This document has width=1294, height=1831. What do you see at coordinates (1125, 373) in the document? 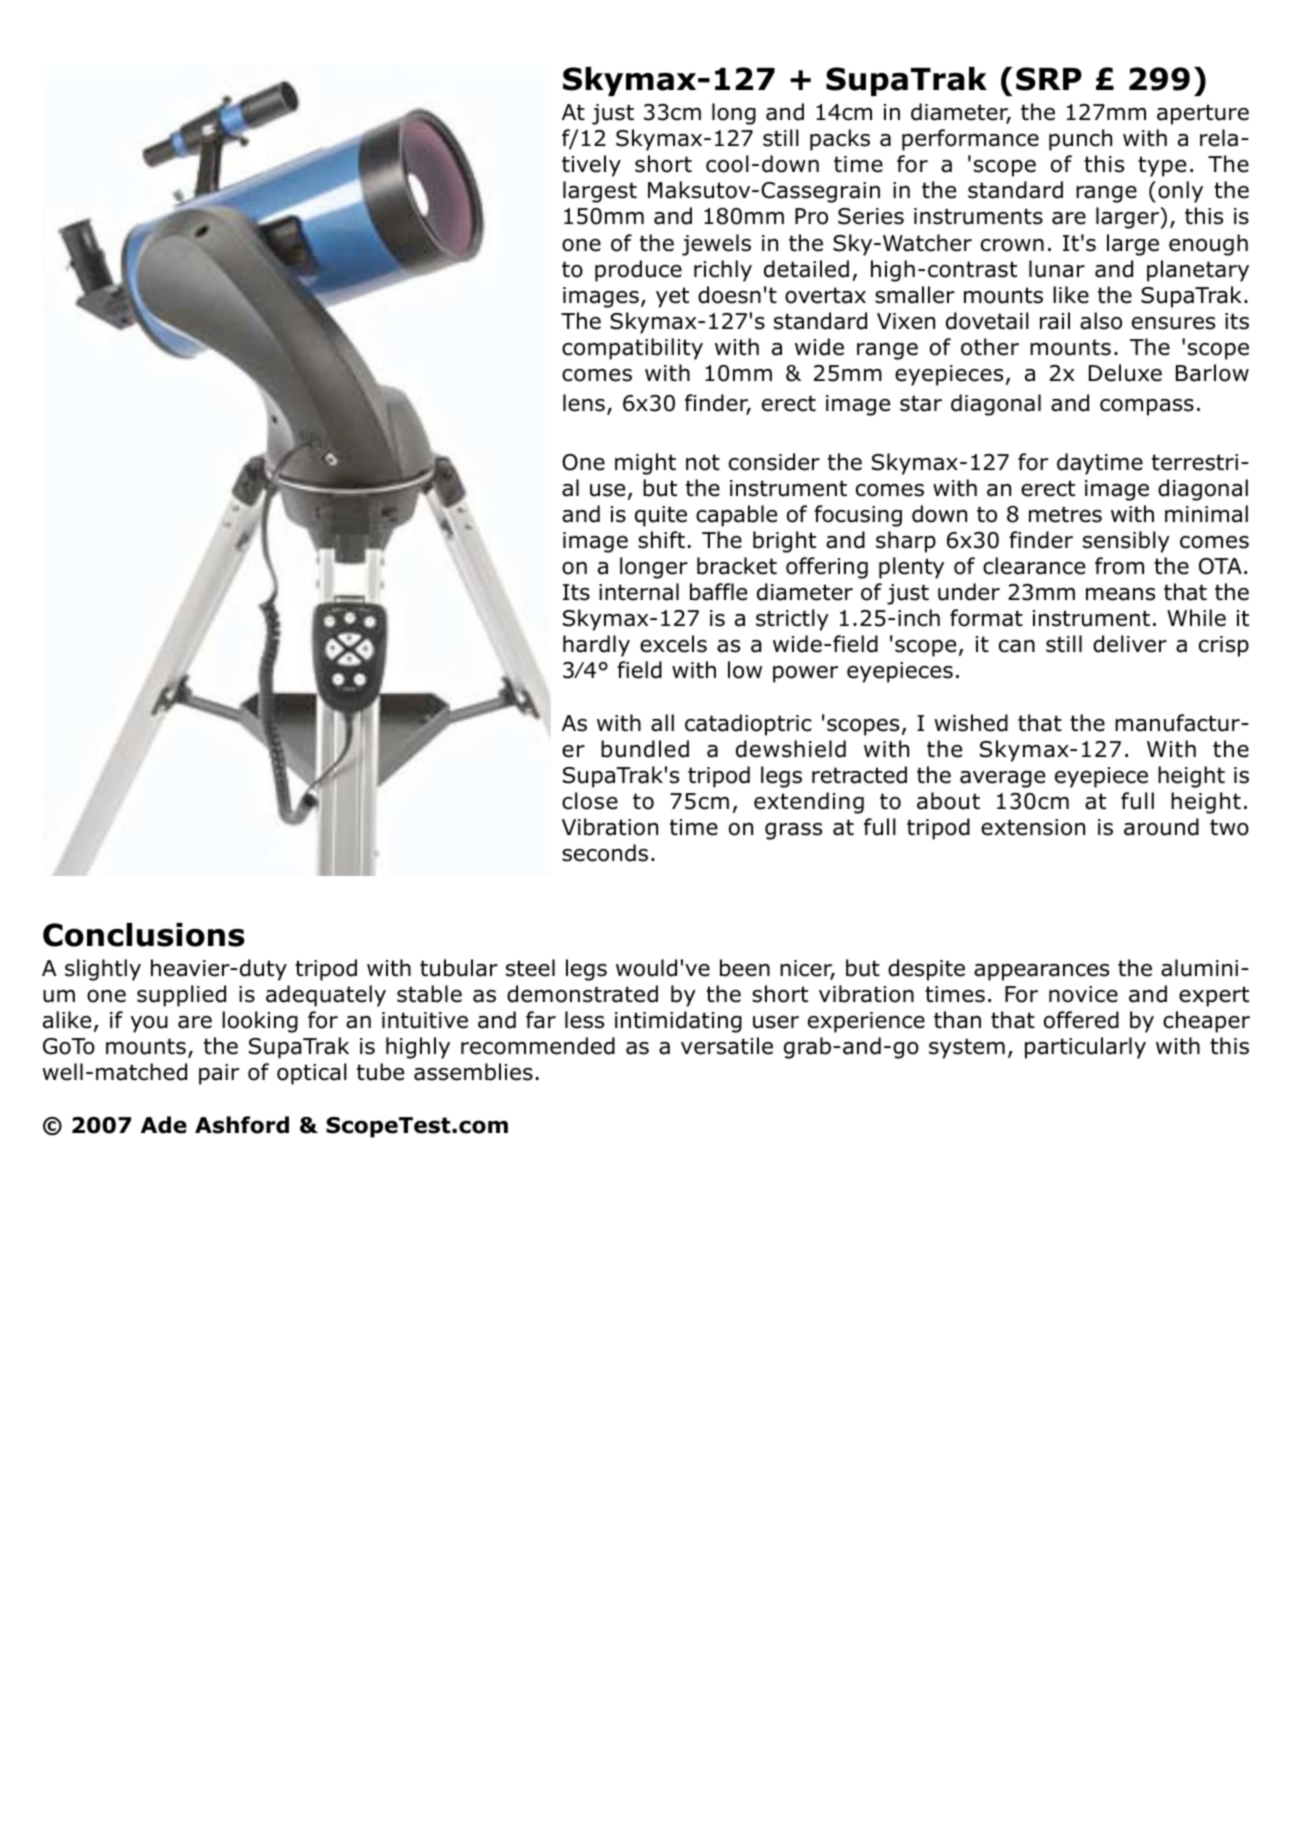
I see `Deluxe` at bounding box center [1125, 373].
